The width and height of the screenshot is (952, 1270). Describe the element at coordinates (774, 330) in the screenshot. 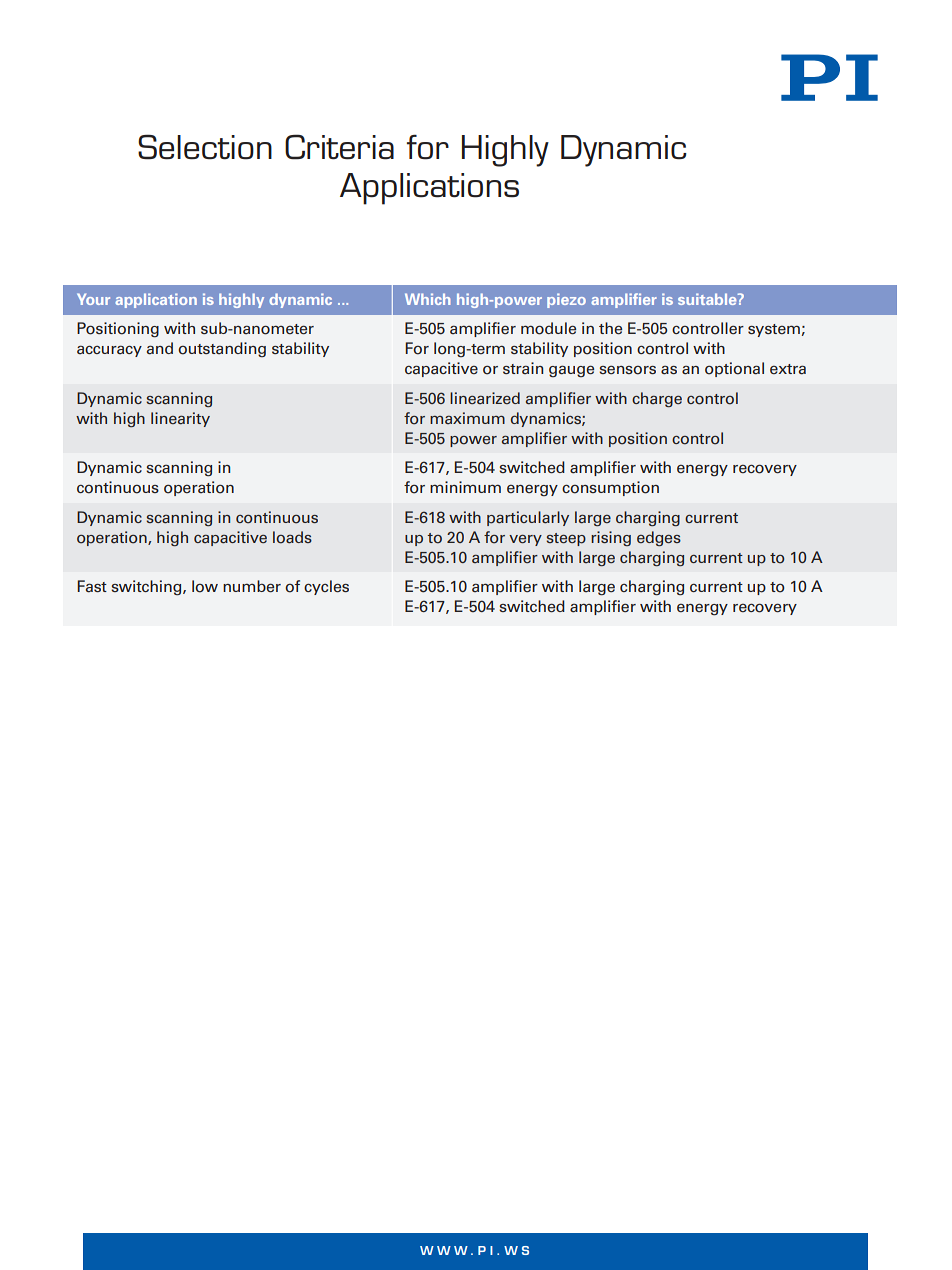

I see `system` at that location.
